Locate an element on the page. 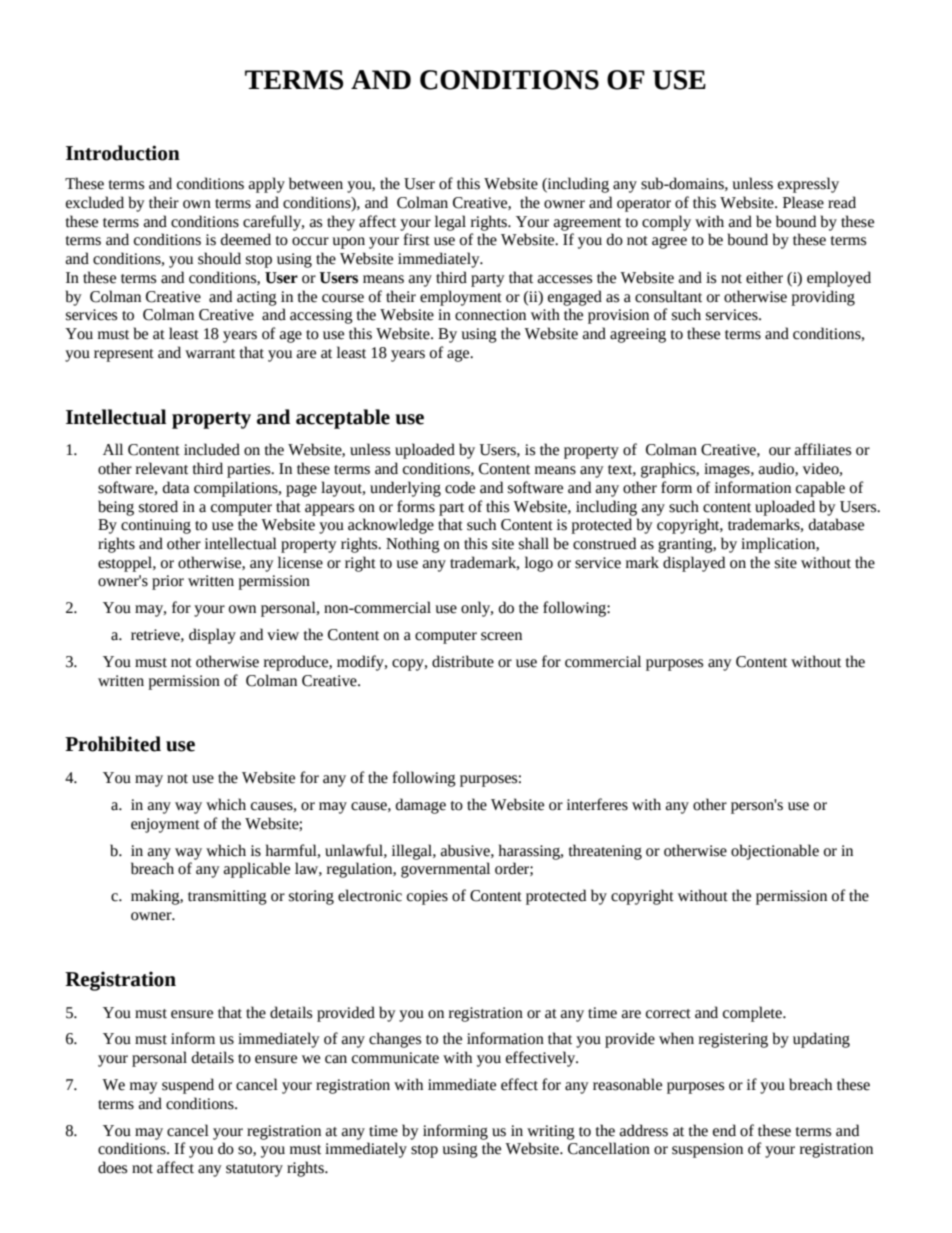 This image has height=1233, width=952. expressly is located at coordinates (808, 185).
